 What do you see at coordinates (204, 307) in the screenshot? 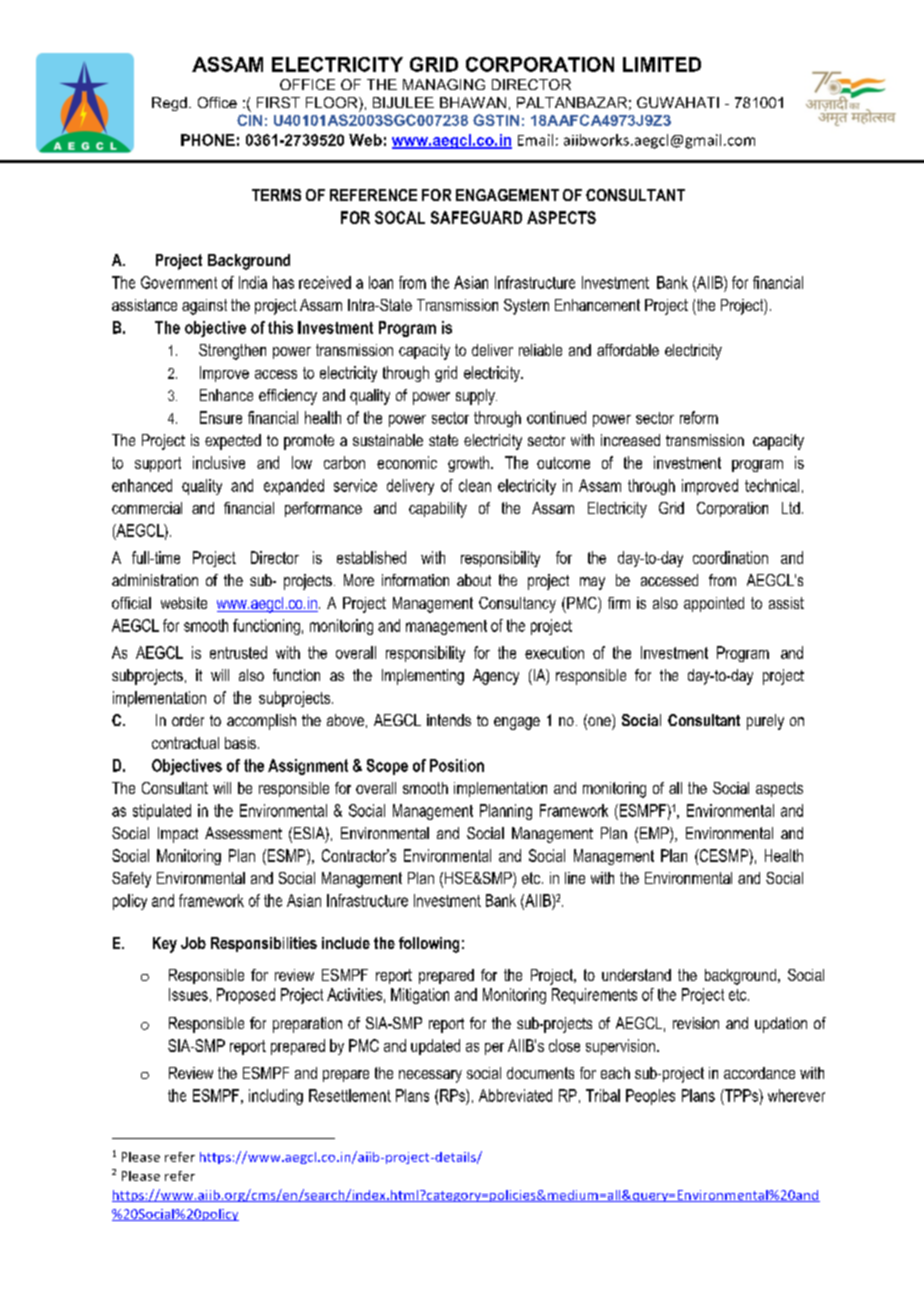
I see `against` at bounding box center [204, 307].
